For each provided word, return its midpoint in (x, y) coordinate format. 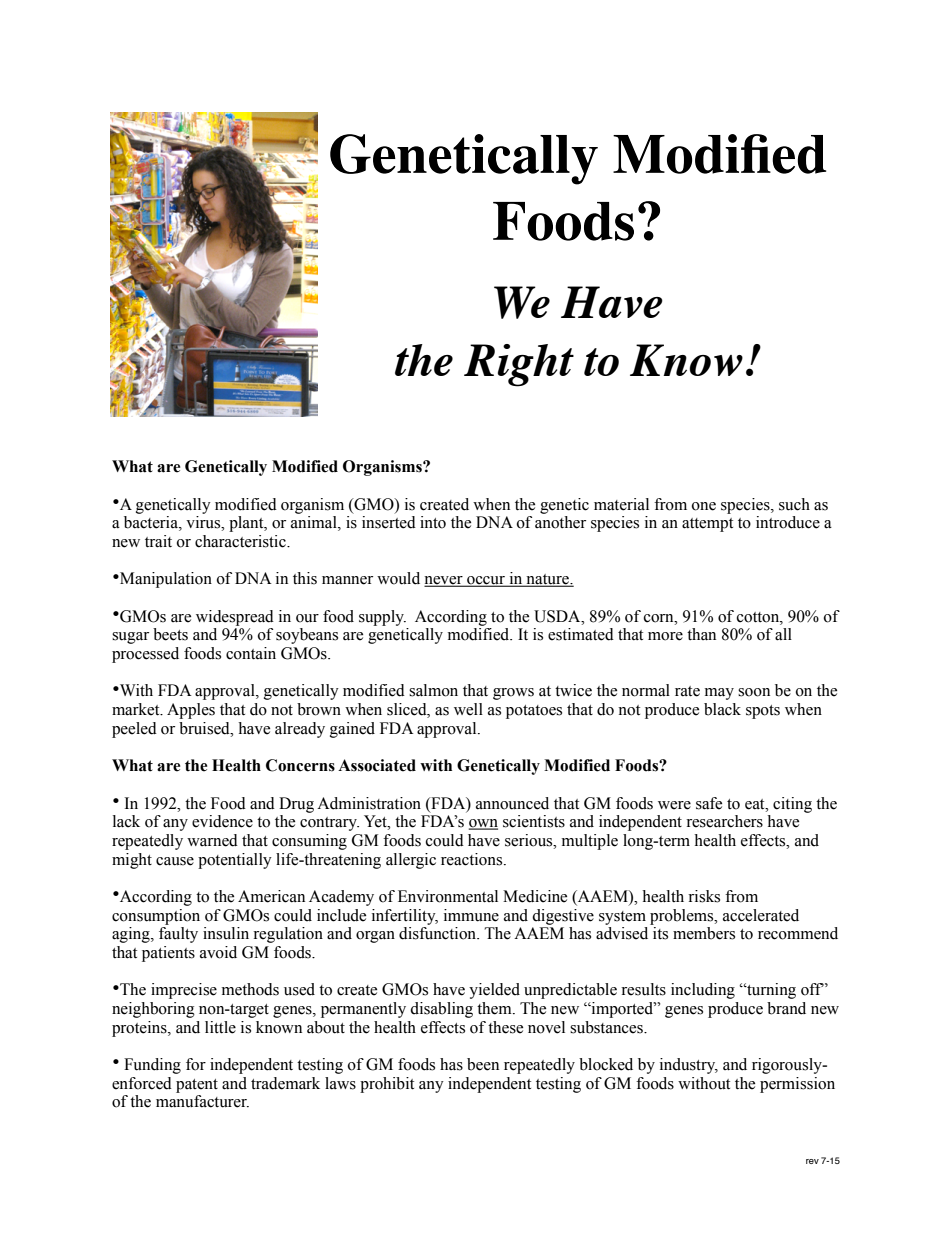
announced (512, 803)
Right (519, 365)
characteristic (241, 541)
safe (709, 803)
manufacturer (202, 1101)
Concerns (300, 765)
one (704, 506)
